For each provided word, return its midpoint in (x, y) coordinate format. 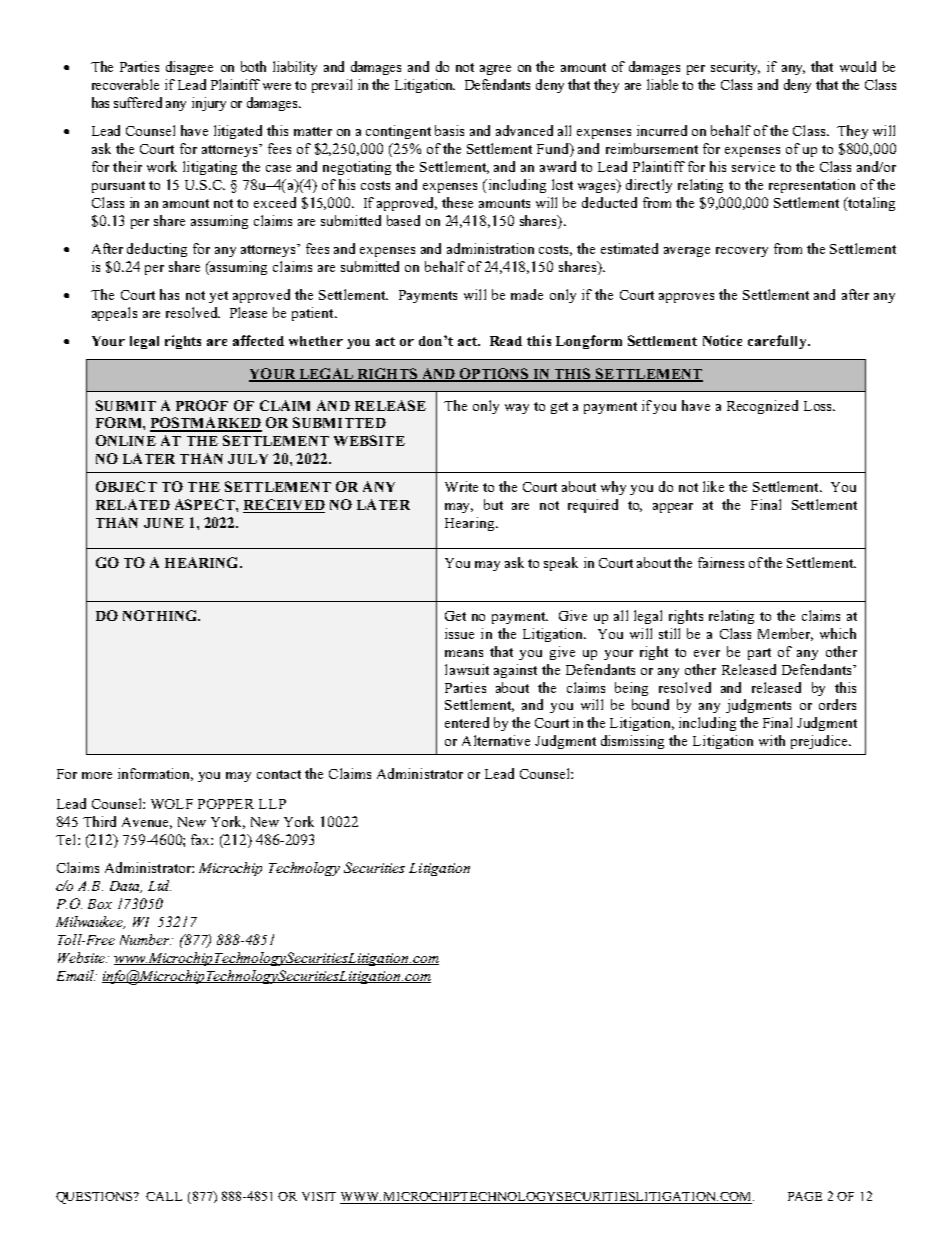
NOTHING (161, 615)
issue (459, 633)
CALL (164, 1196)
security (735, 68)
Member (785, 634)
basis (449, 130)
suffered (138, 102)
